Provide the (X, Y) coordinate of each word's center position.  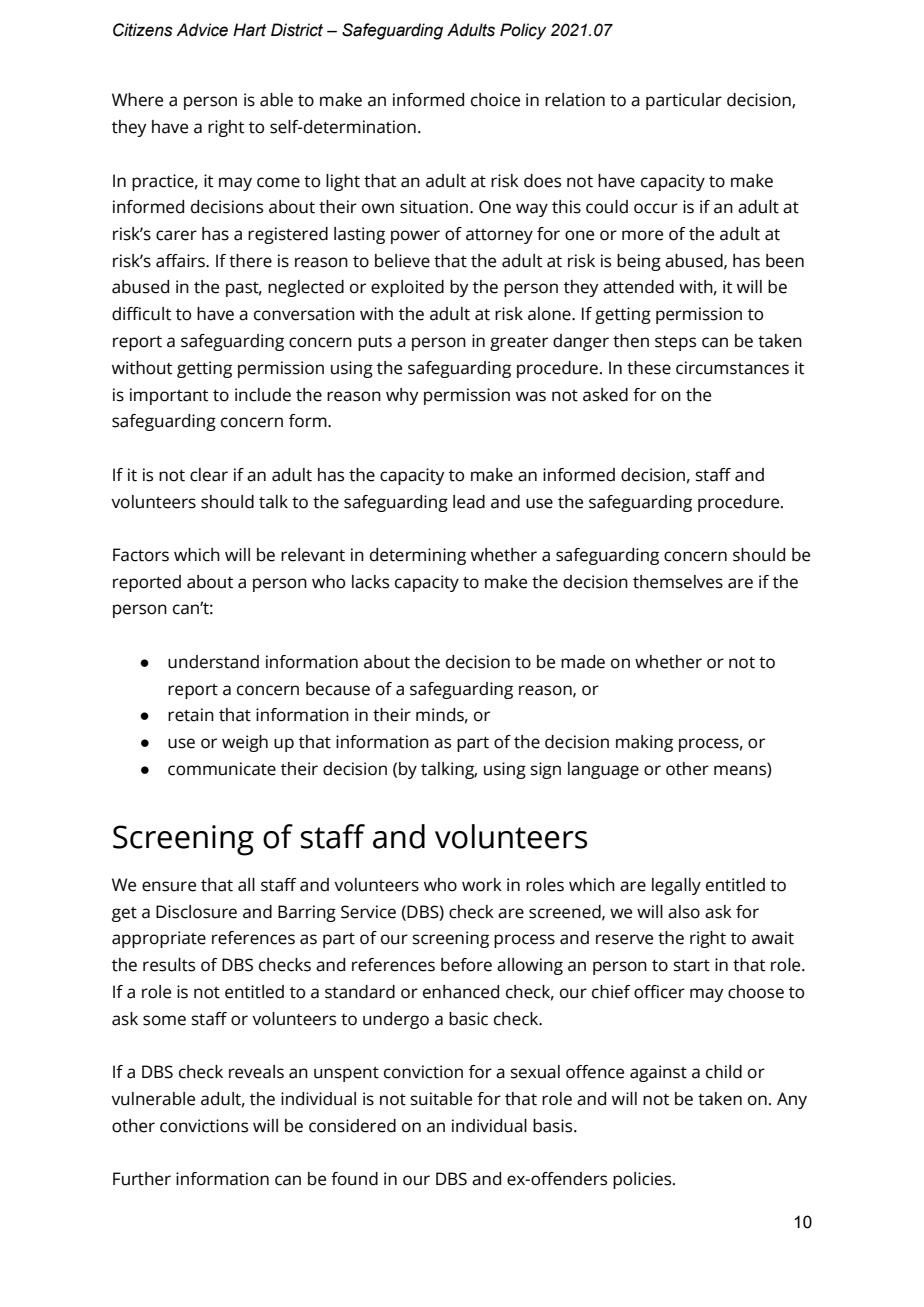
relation (575, 100)
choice (495, 100)
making (644, 743)
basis (554, 1126)
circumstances (732, 368)
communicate (222, 769)
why (402, 396)
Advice (202, 30)
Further (142, 1179)
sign (546, 770)
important (169, 396)
